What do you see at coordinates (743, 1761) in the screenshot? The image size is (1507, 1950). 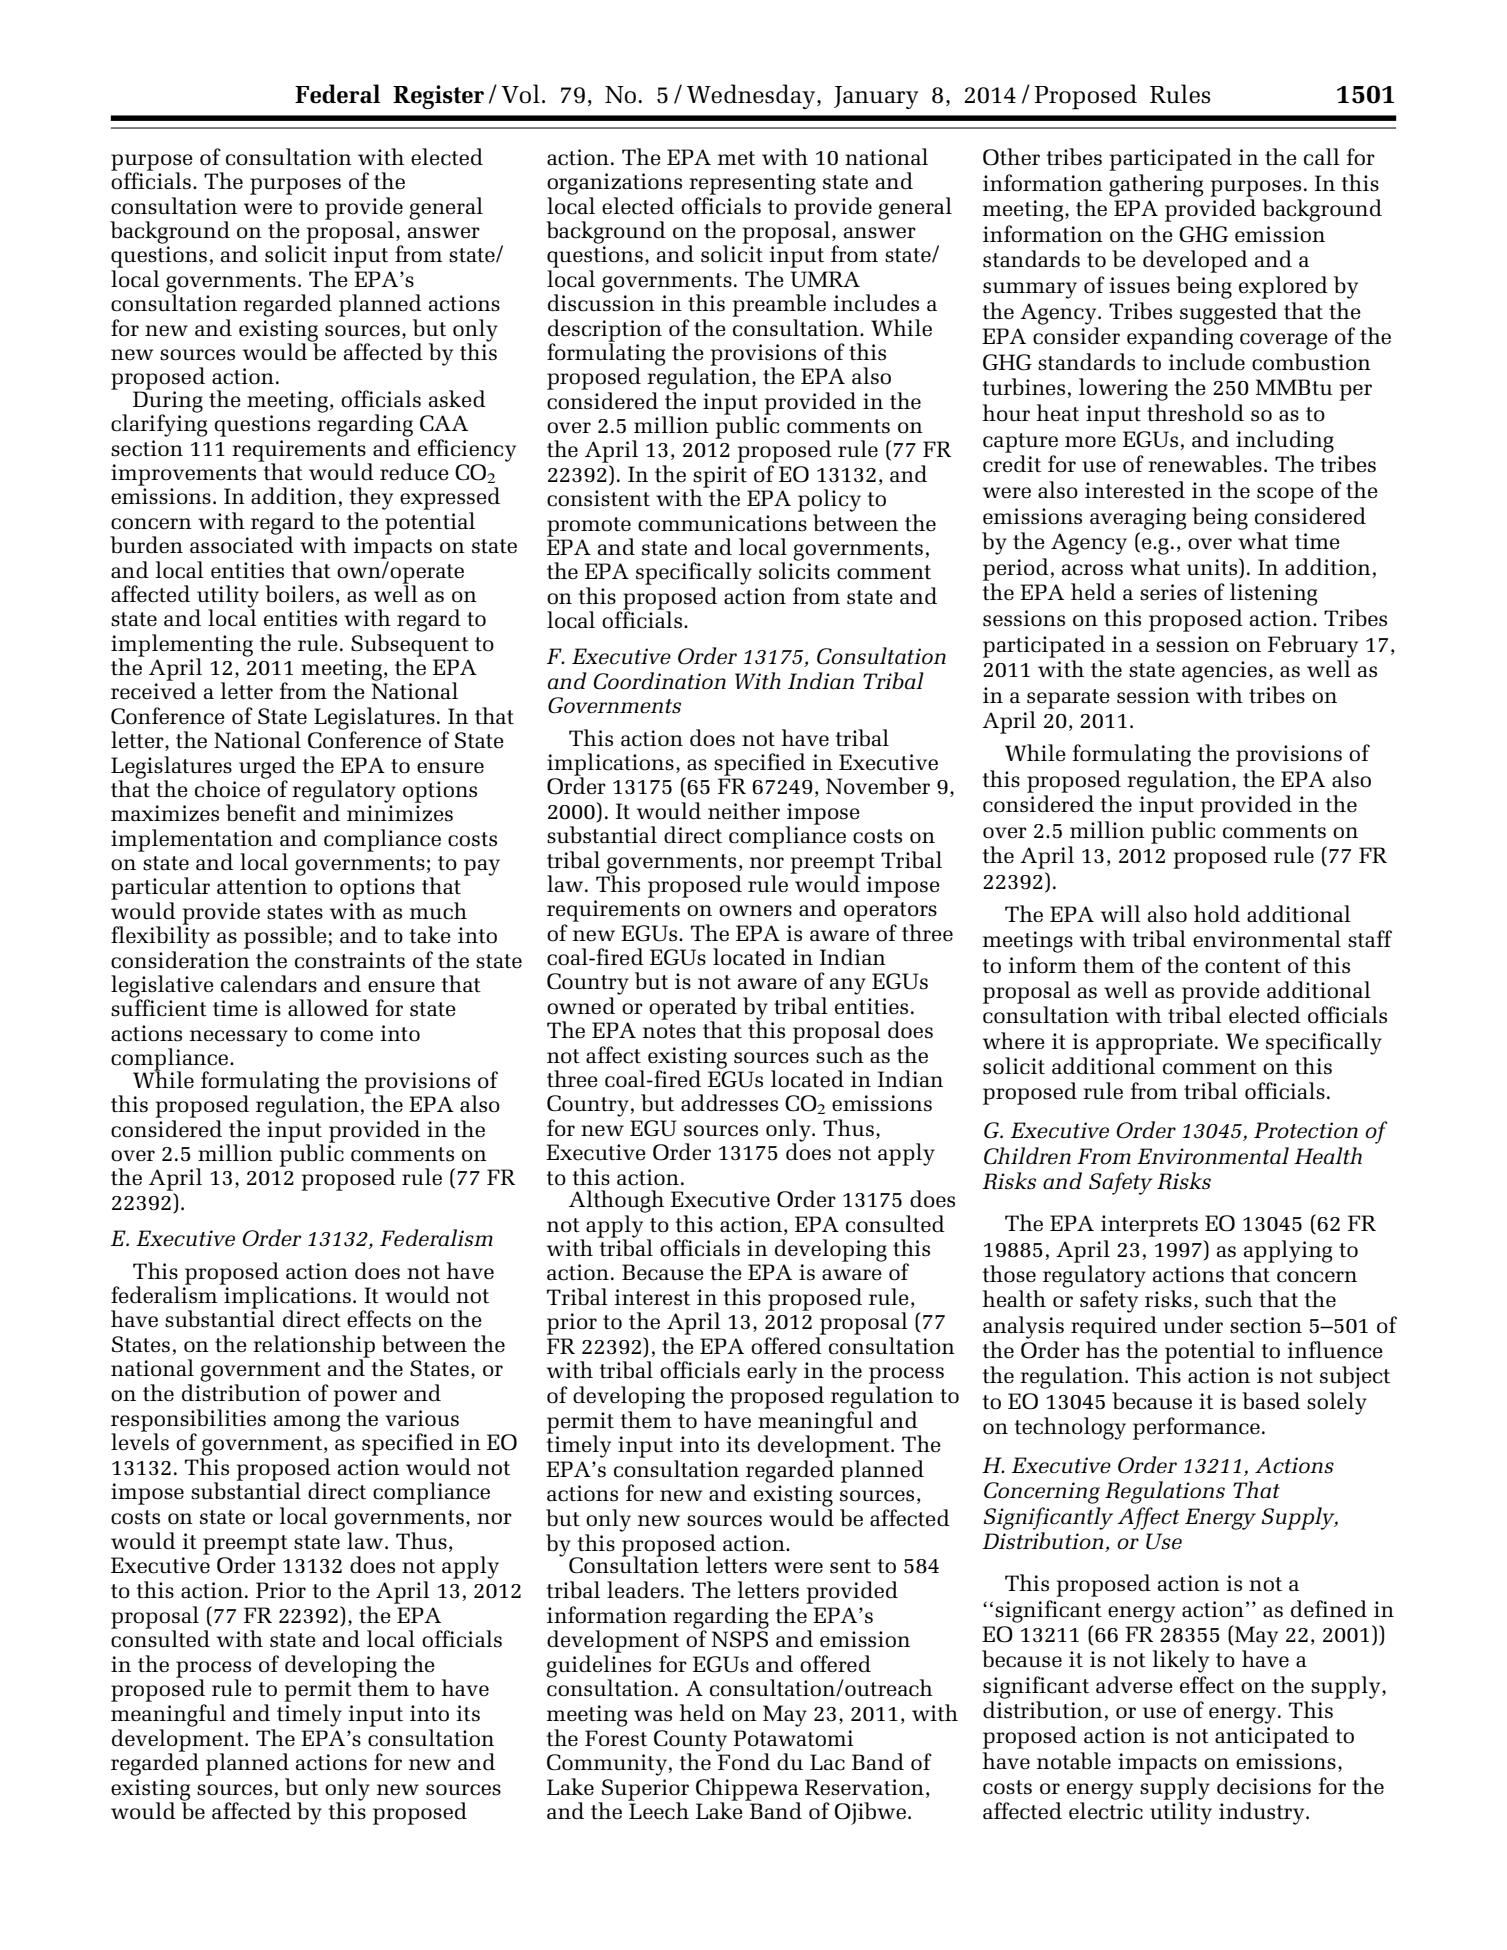 I see `Fond` at bounding box center [743, 1761].
